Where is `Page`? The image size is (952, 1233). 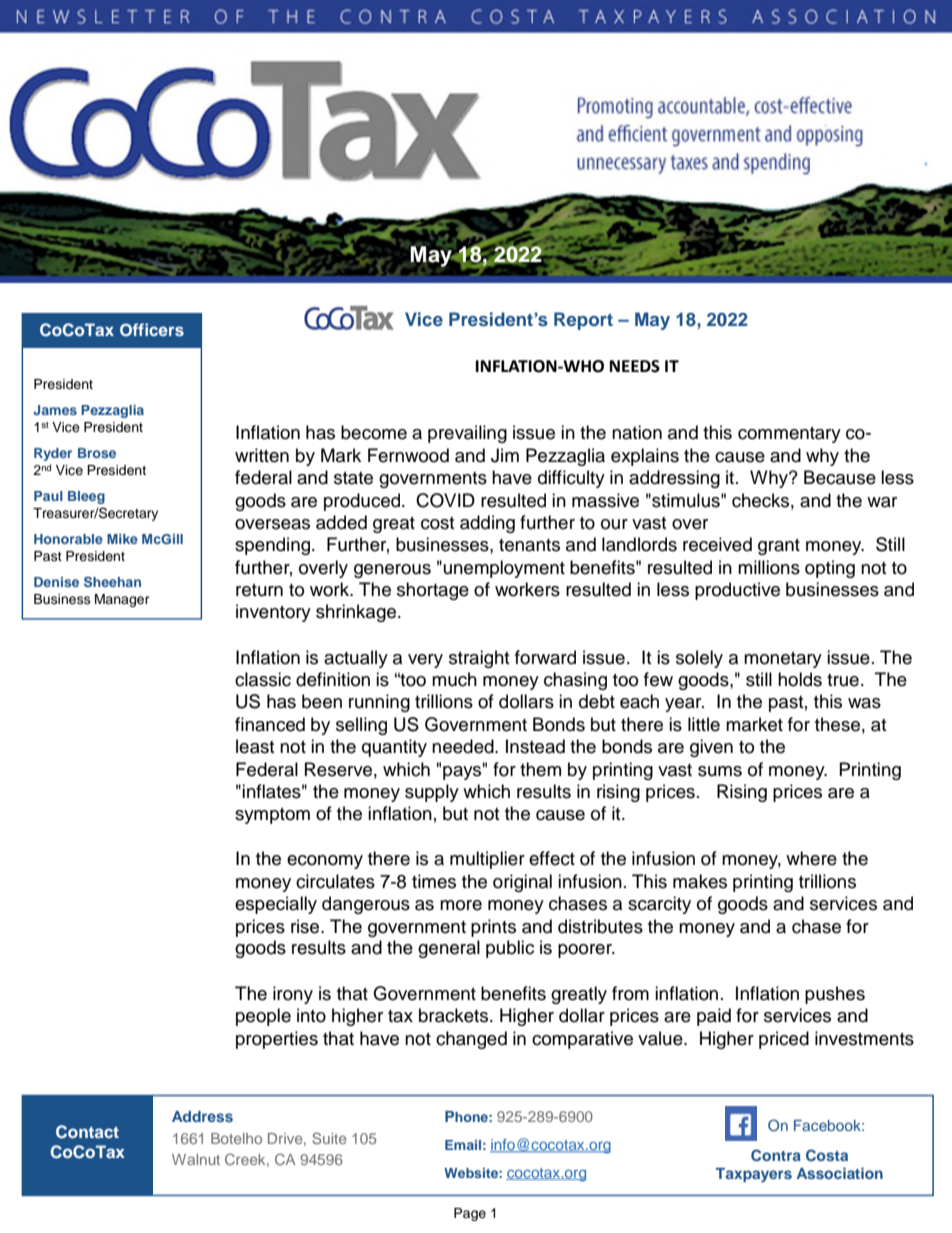 Page is located at coordinates (470, 1214).
